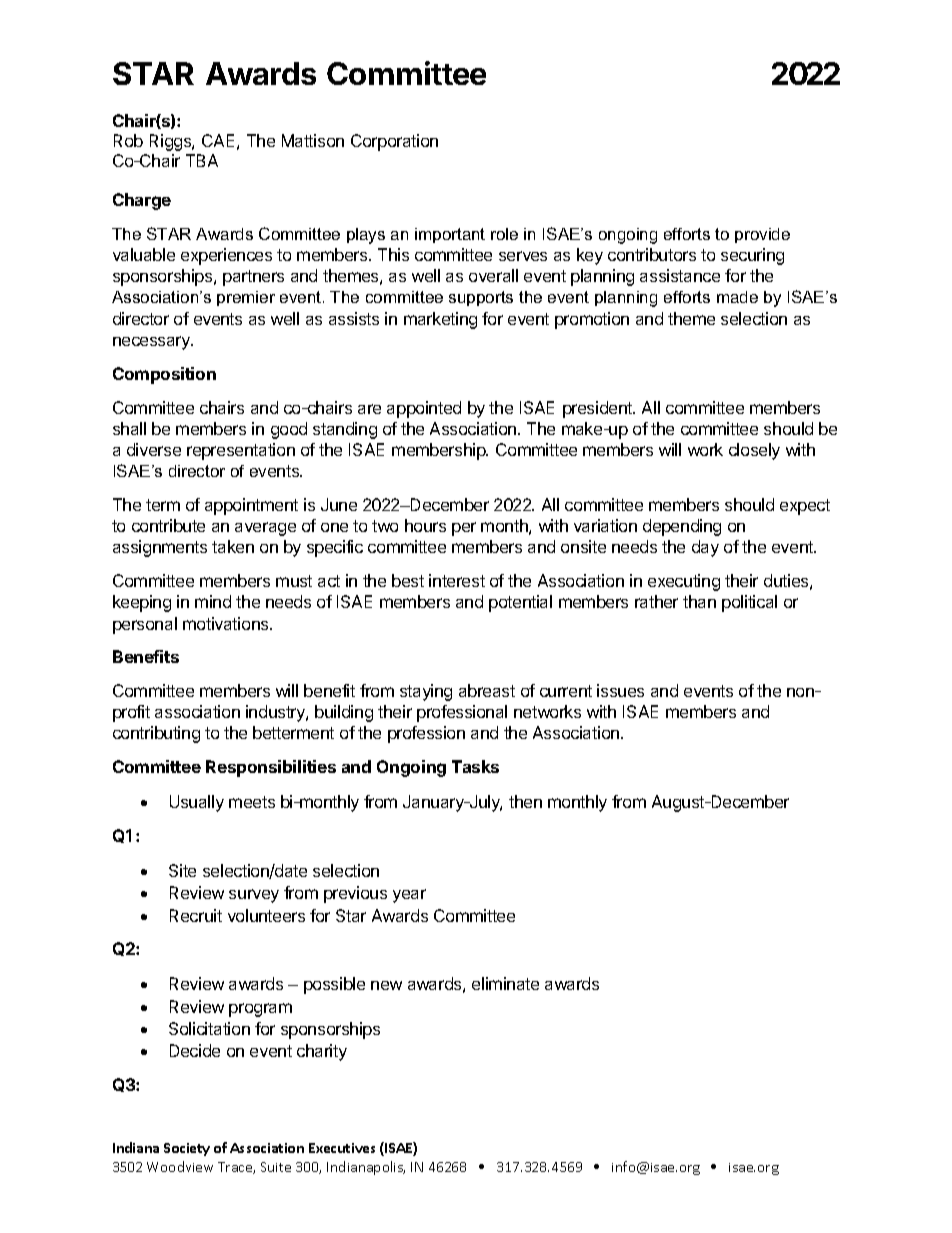 The height and width of the page is (1233, 952). Describe the element at coordinates (202, 160) in the page. I see `TBA` at that location.
